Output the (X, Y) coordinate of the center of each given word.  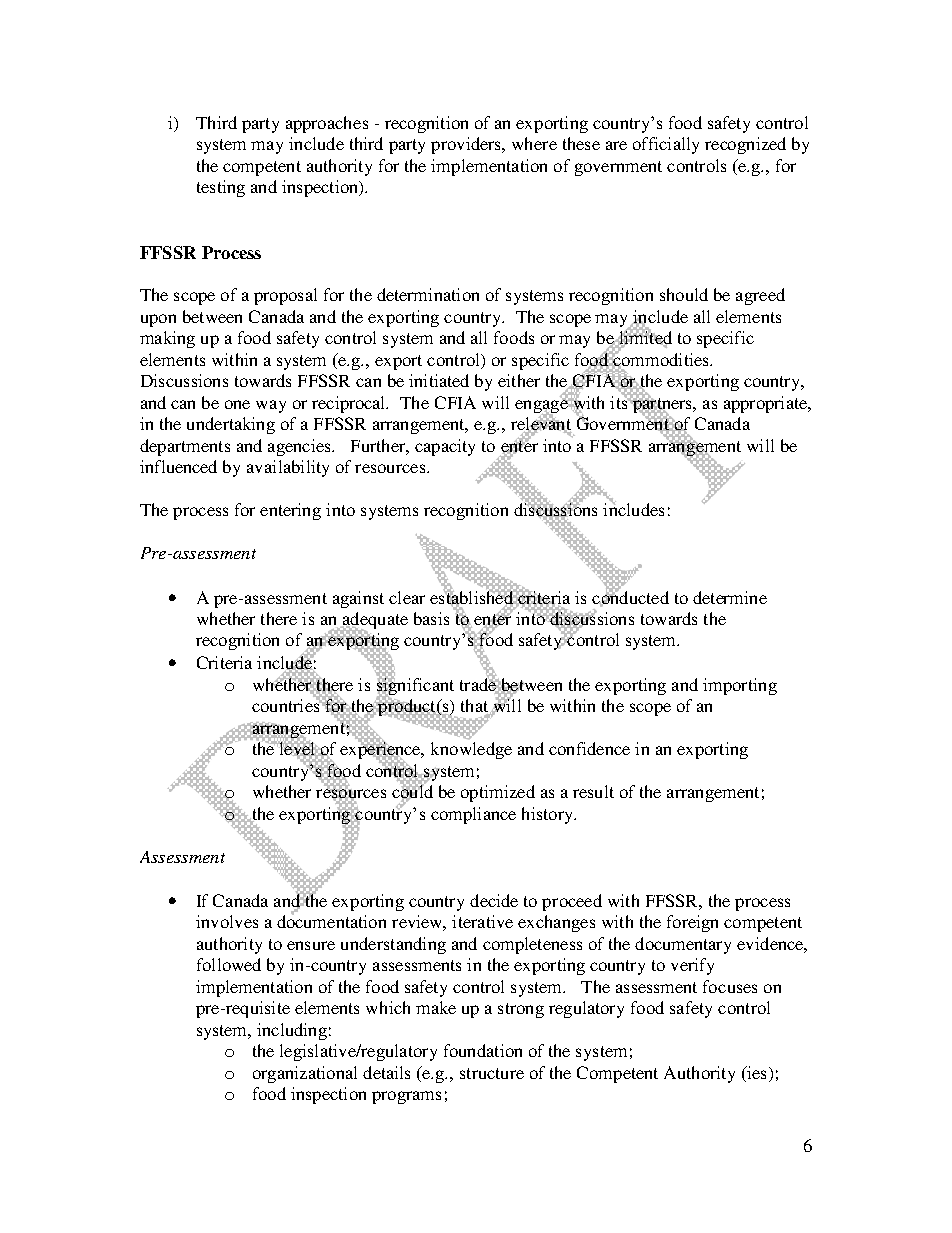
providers (467, 145)
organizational (305, 1074)
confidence (589, 748)
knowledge (471, 750)
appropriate (767, 404)
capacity (445, 447)
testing (221, 188)
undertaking (231, 425)
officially (666, 145)
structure (492, 1073)
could (412, 792)
